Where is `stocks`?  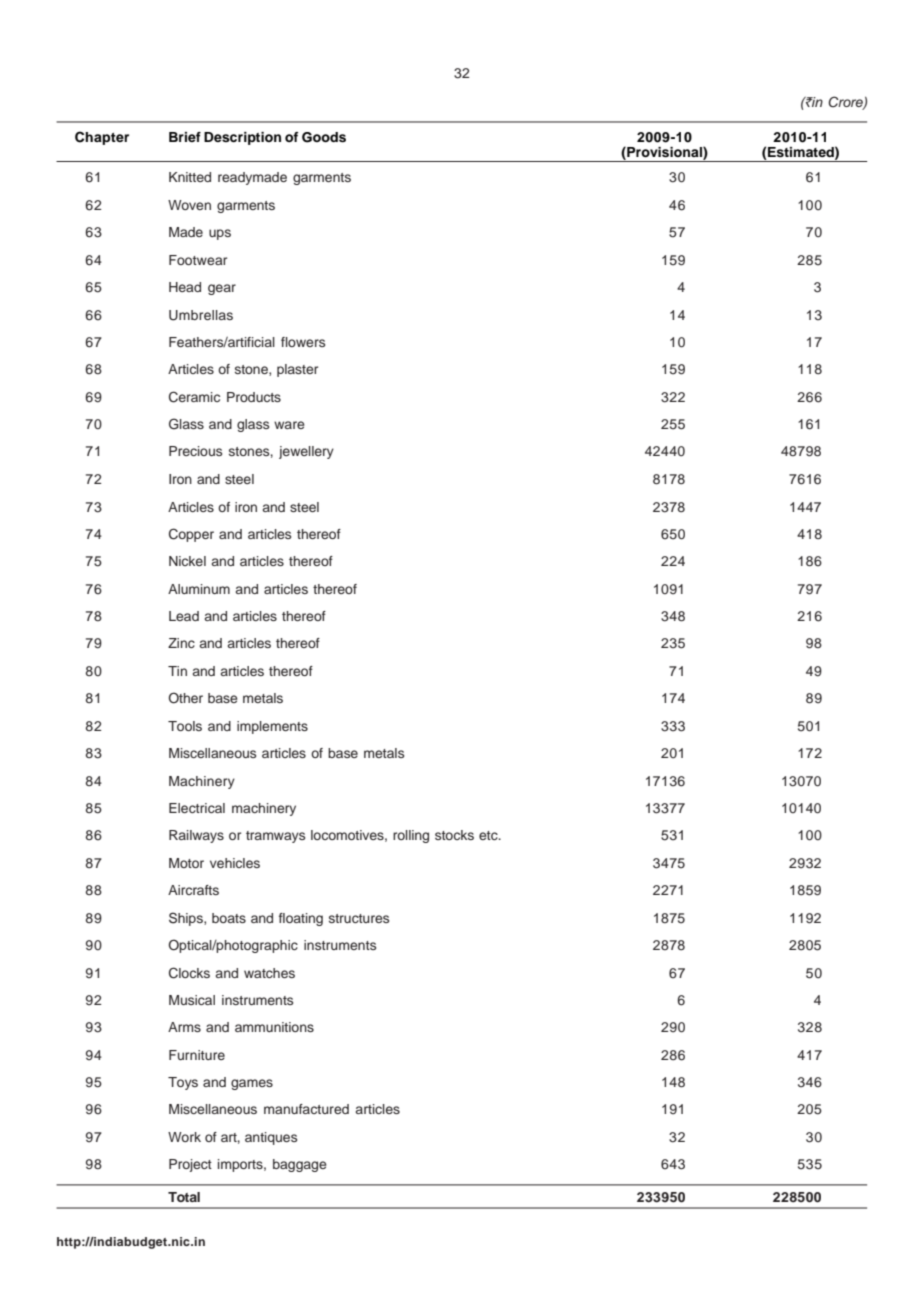 stocks is located at coordinates (454, 835).
